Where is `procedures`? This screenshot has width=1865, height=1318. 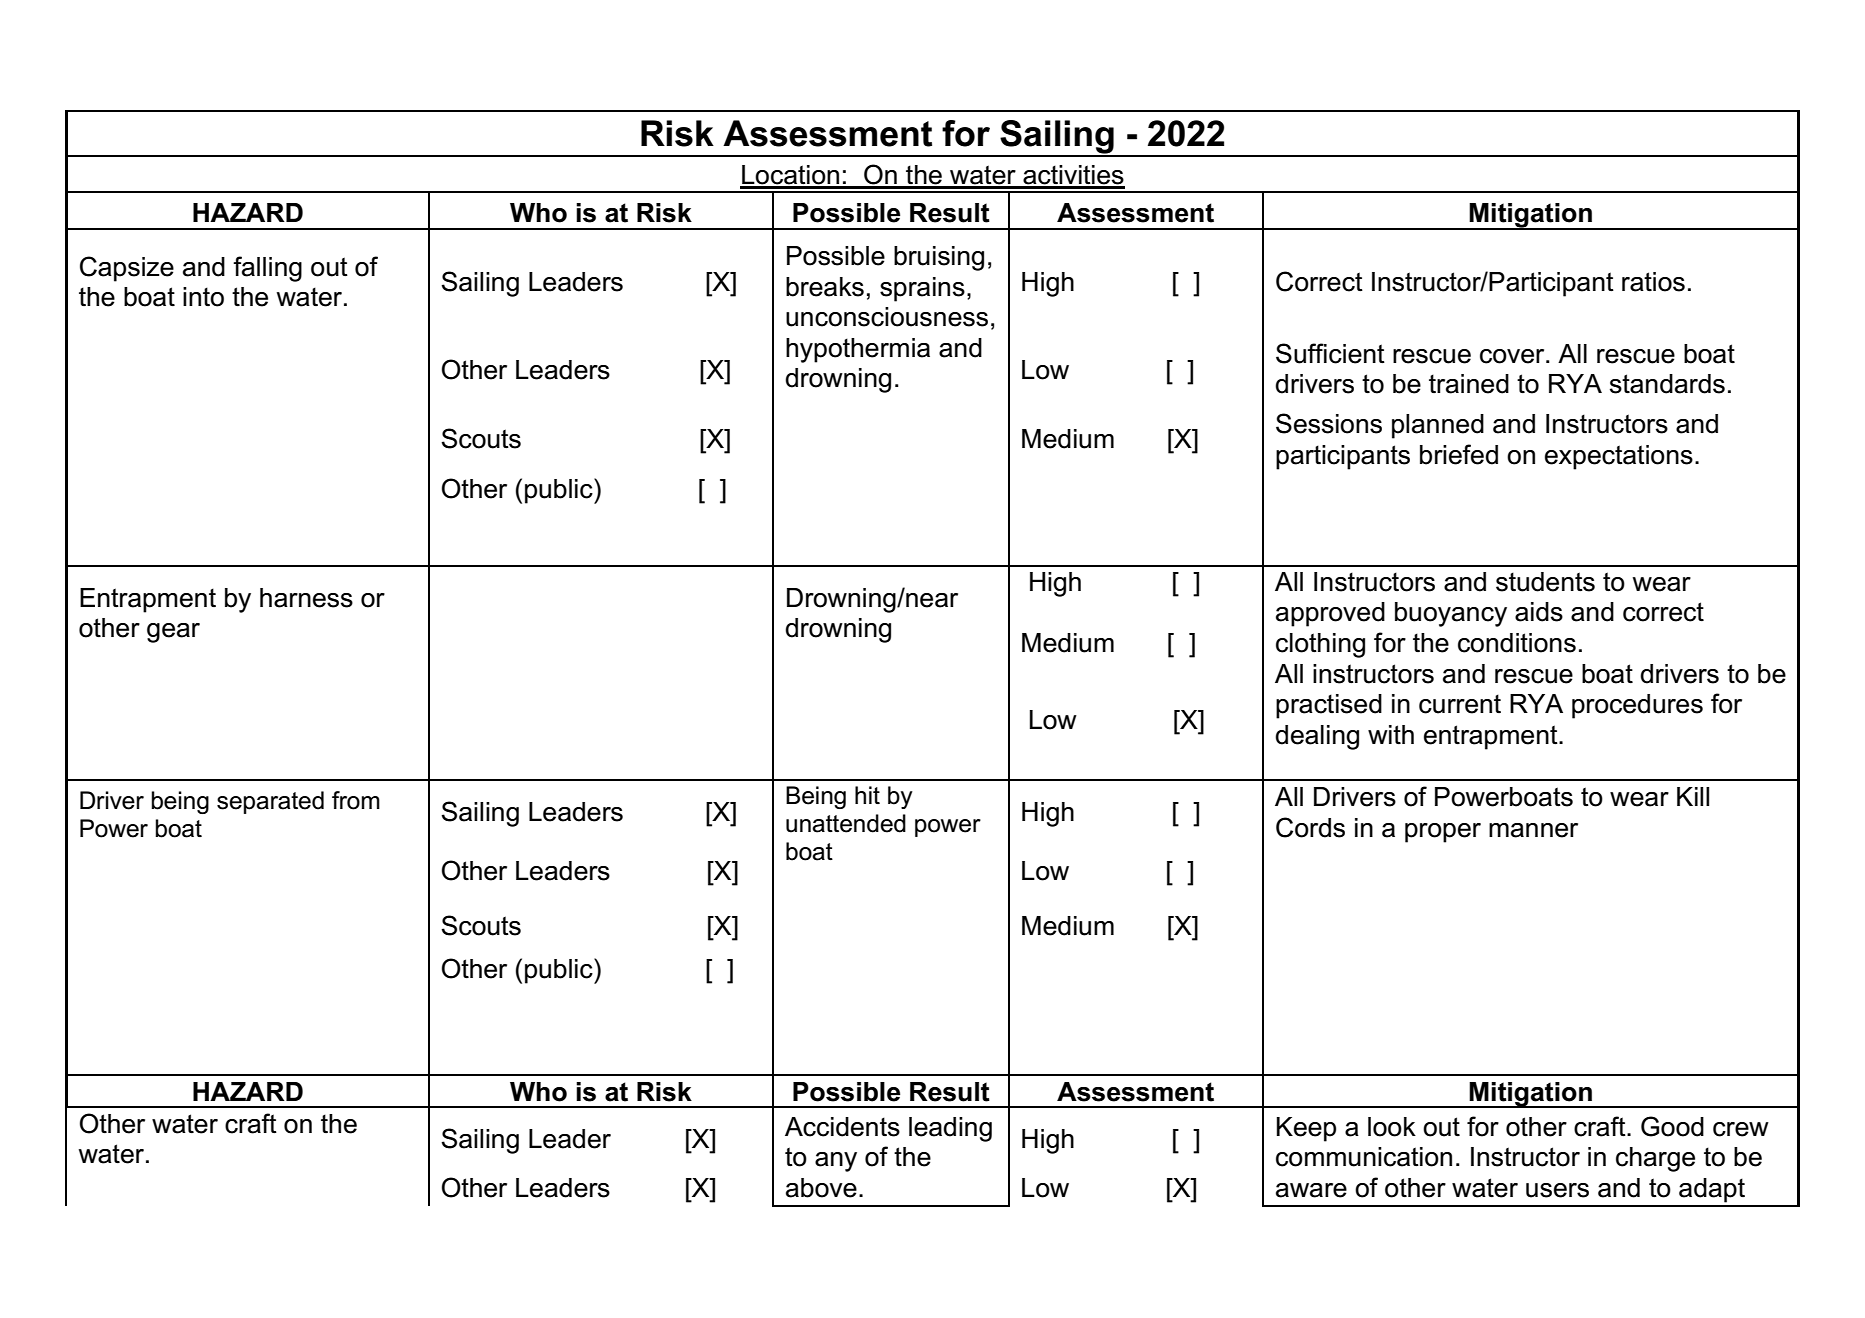 procedures is located at coordinates (1637, 706).
